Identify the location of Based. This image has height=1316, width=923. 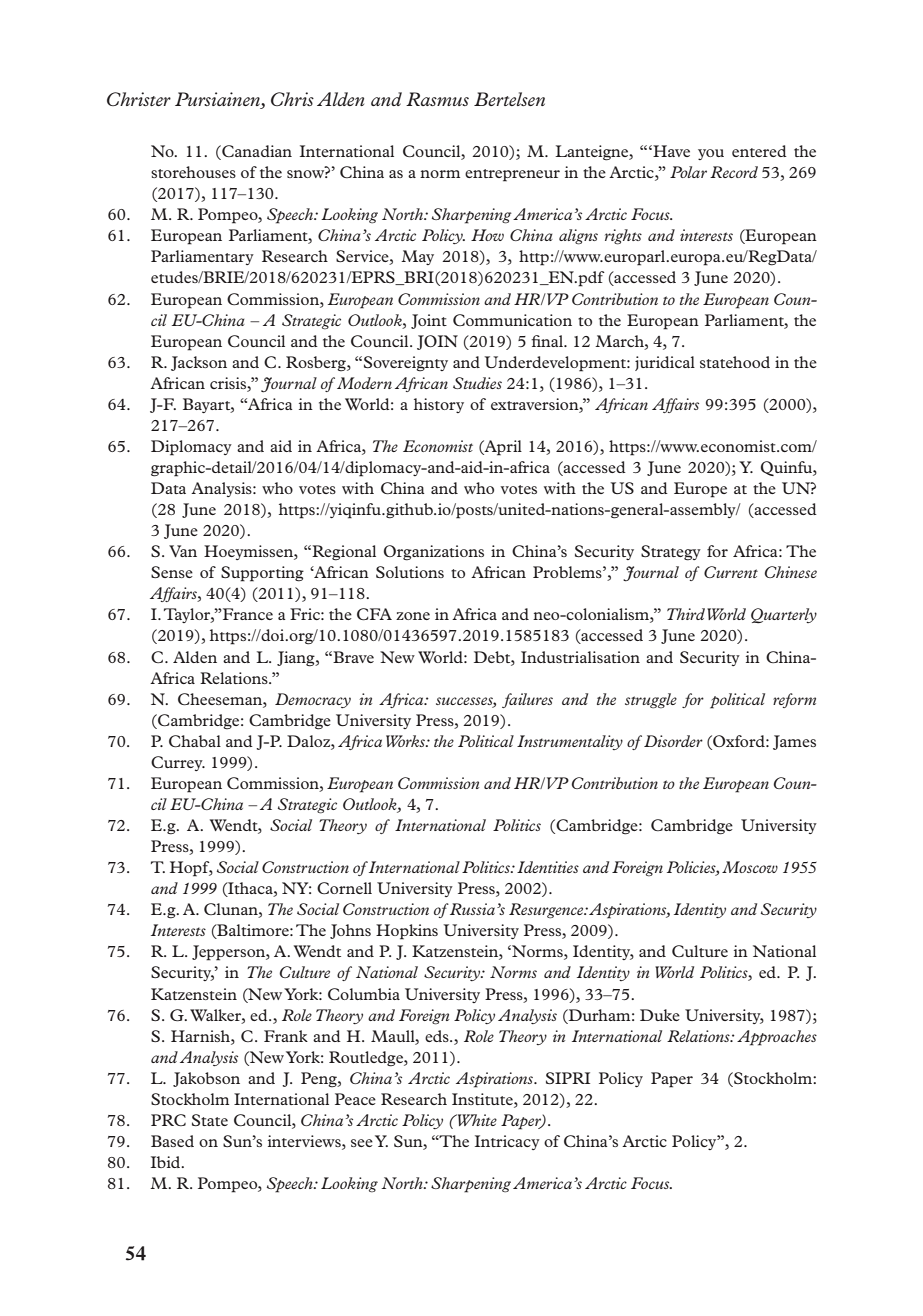
(172, 1141).
